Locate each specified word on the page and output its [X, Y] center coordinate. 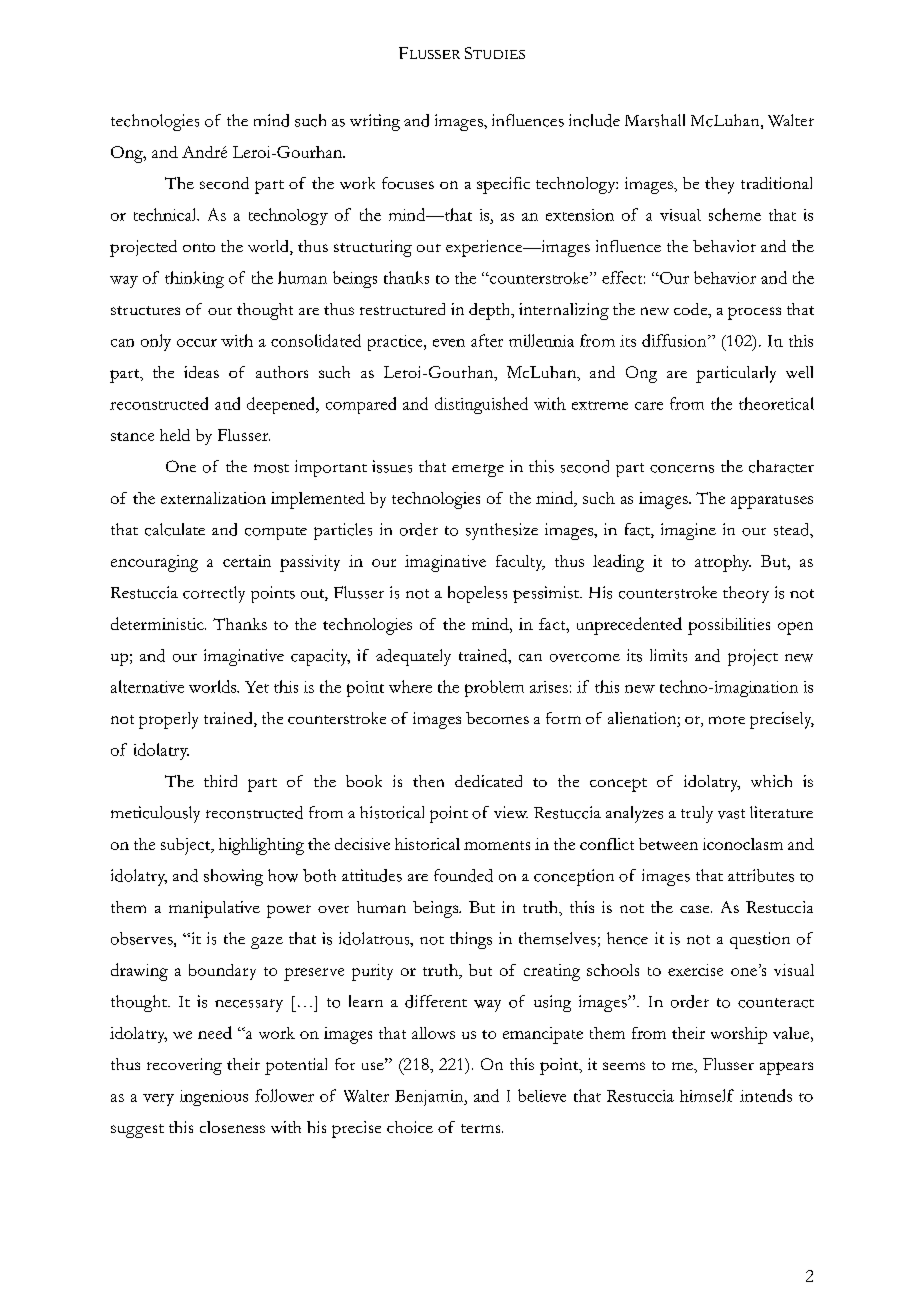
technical [166, 214]
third [220, 781]
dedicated [488, 781]
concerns [682, 469]
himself [707, 1095]
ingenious [214, 1098]
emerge [478, 470]
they [719, 185]
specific [503, 185]
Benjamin [430, 1098]
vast [731, 814]
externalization [213, 498]
